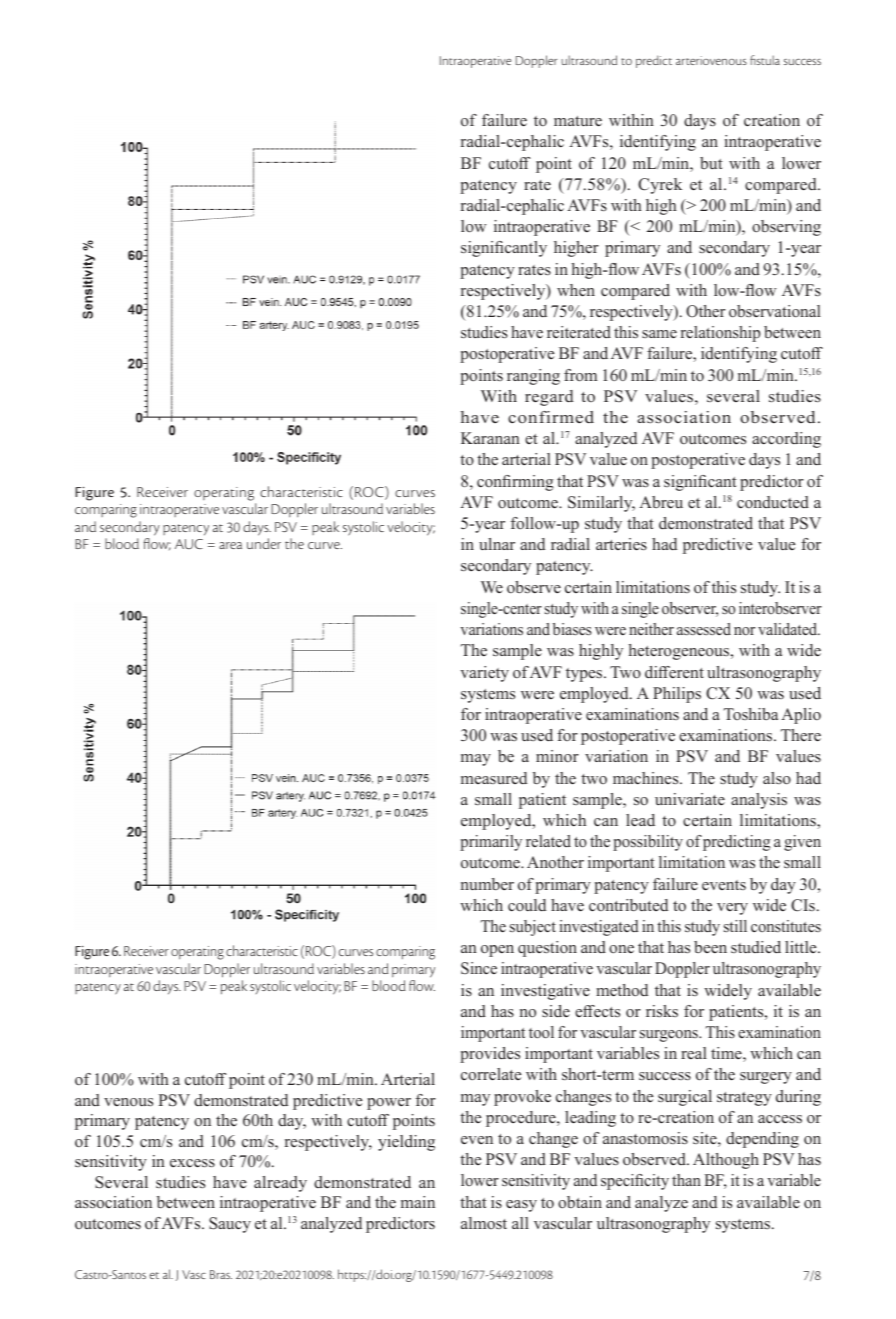 Image resolution: width=896 pixels, height=1319 pixels. I want to click on measured, so click(494, 778).
